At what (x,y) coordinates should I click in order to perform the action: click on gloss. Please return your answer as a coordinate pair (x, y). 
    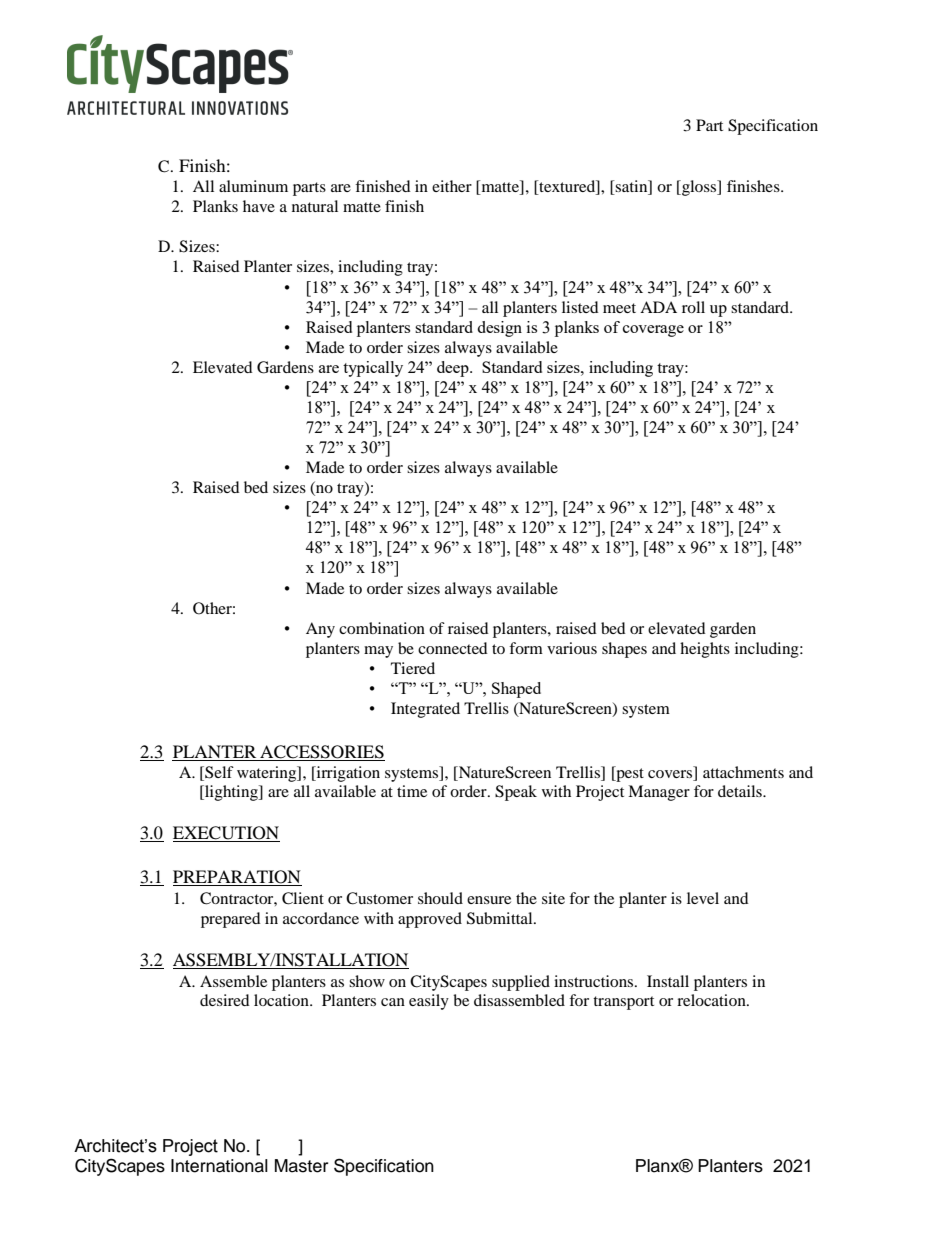
    Looking at the image, I should click on (699, 188).
